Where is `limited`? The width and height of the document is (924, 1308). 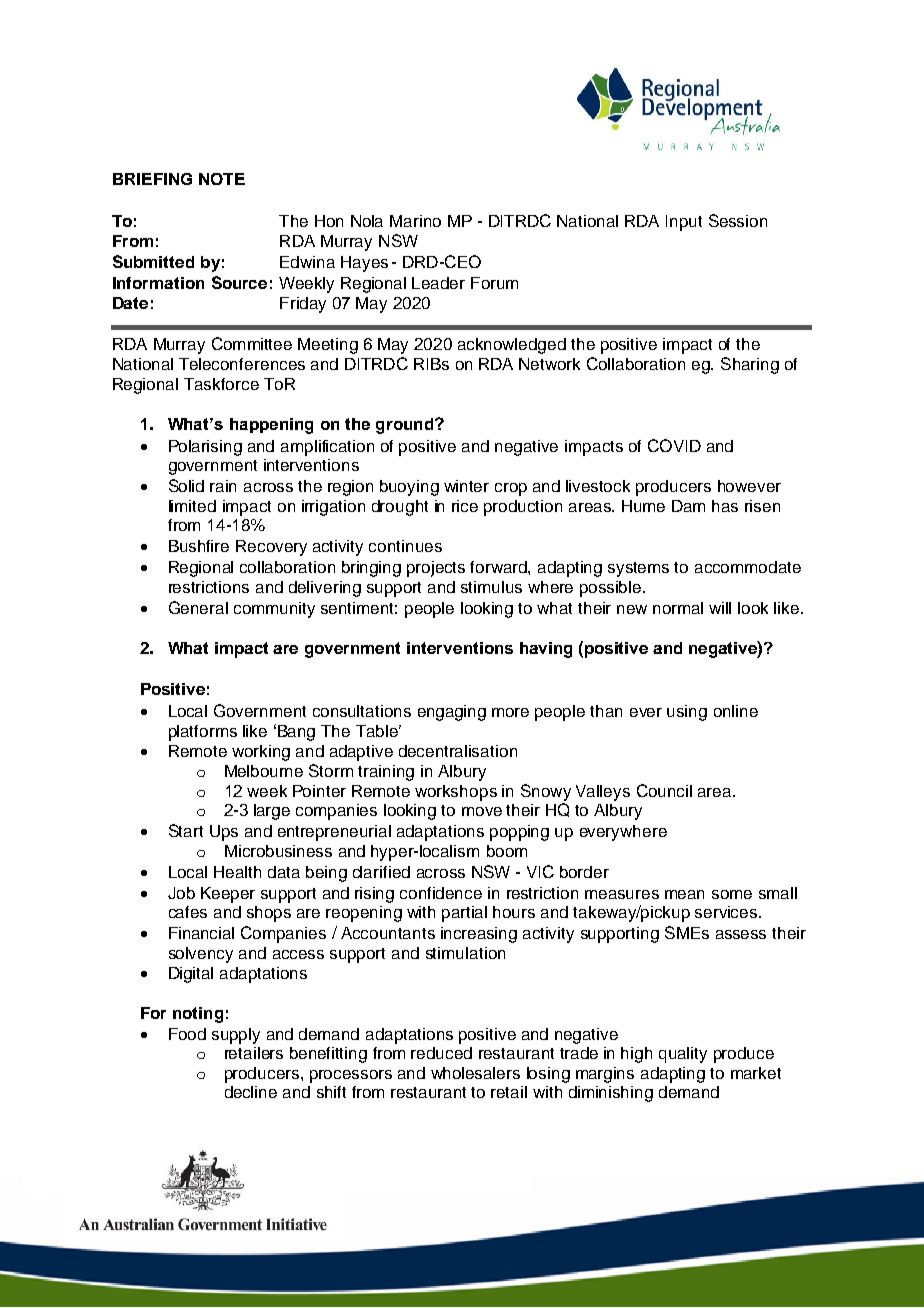
limited is located at coordinates (192, 506).
